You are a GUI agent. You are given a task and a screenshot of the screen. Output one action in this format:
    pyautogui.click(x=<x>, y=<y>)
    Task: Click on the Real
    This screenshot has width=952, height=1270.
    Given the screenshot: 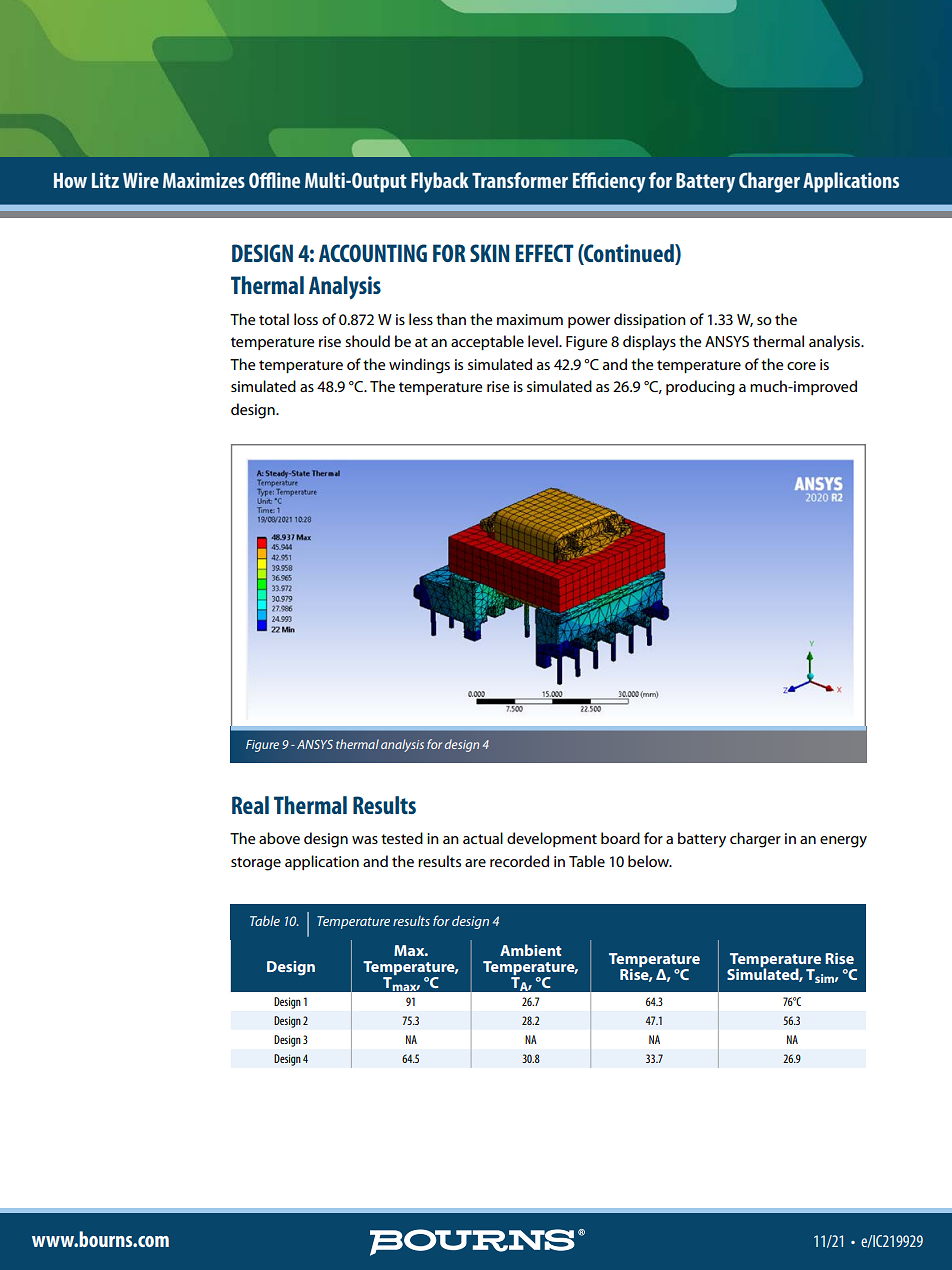 What is the action you would take?
    pyautogui.click(x=250, y=805)
